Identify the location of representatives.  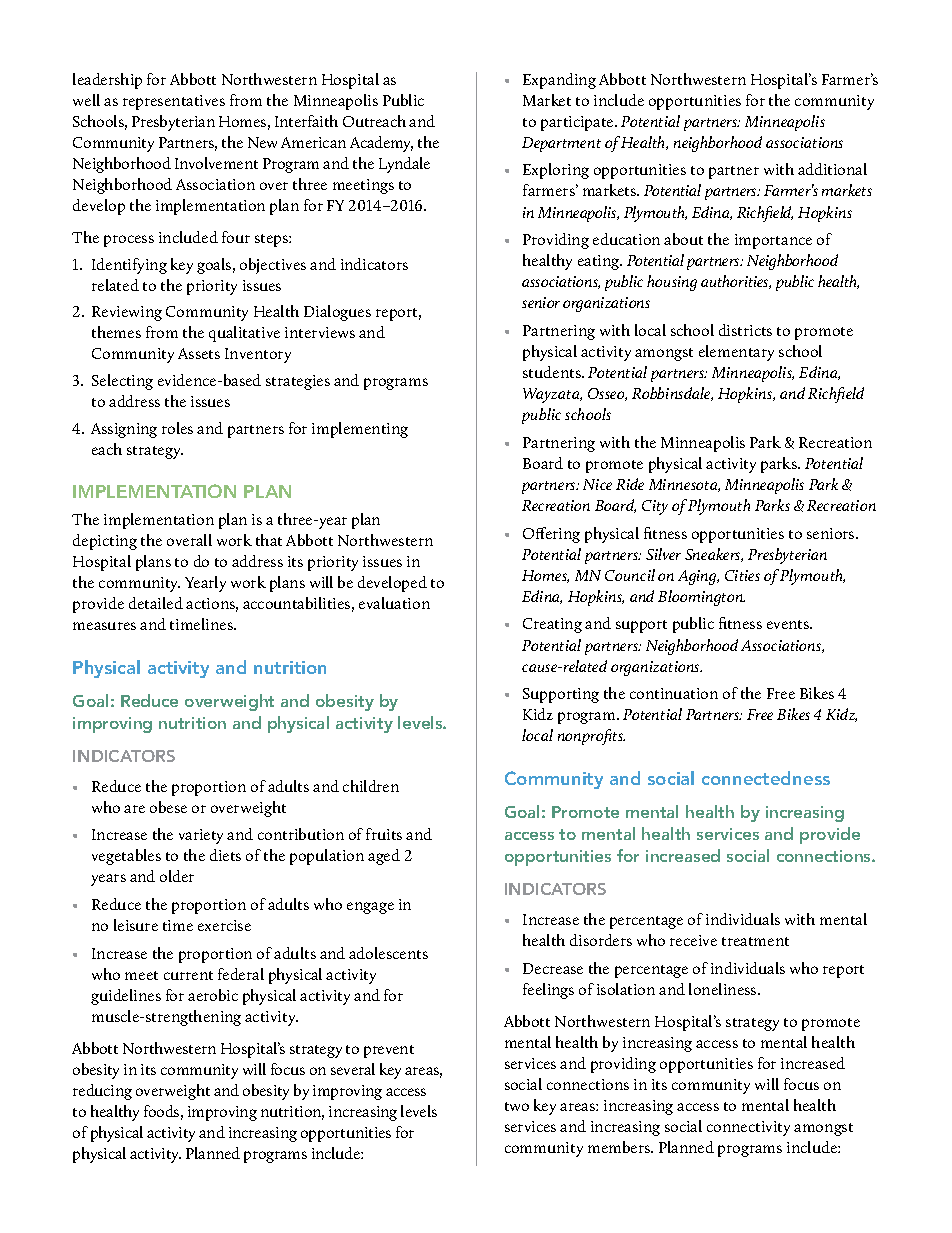
(174, 102).
